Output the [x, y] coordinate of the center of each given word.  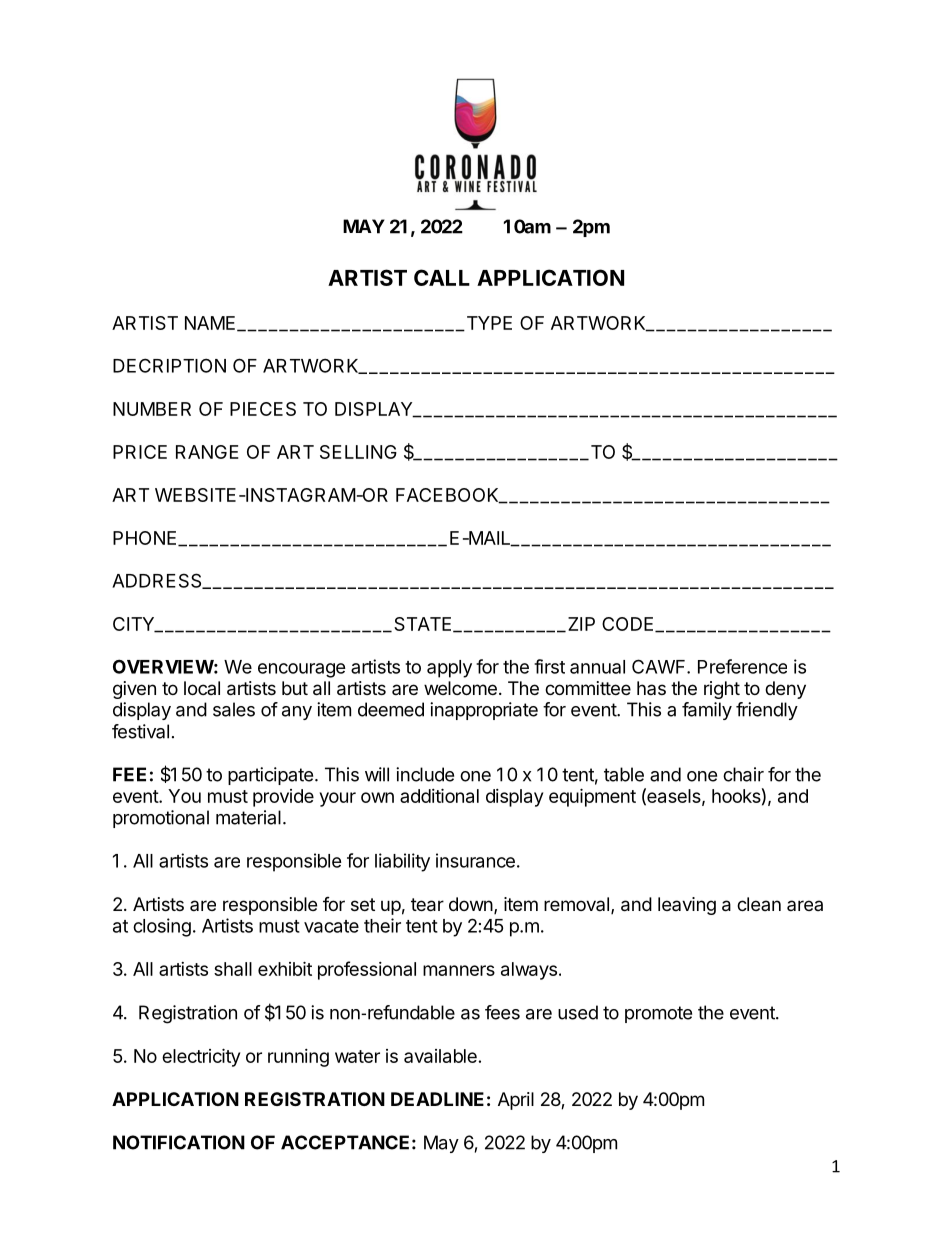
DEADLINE [437, 1099]
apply [449, 669]
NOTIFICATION [179, 1142]
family [707, 711]
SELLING [358, 452]
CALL [442, 277]
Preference [742, 666]
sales [234, 709]
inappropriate [484, 711]
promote [658, 1014]
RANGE [207, 452]
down [471, 904]
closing [162, 927]
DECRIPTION [169, 365]
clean [759, 904]
